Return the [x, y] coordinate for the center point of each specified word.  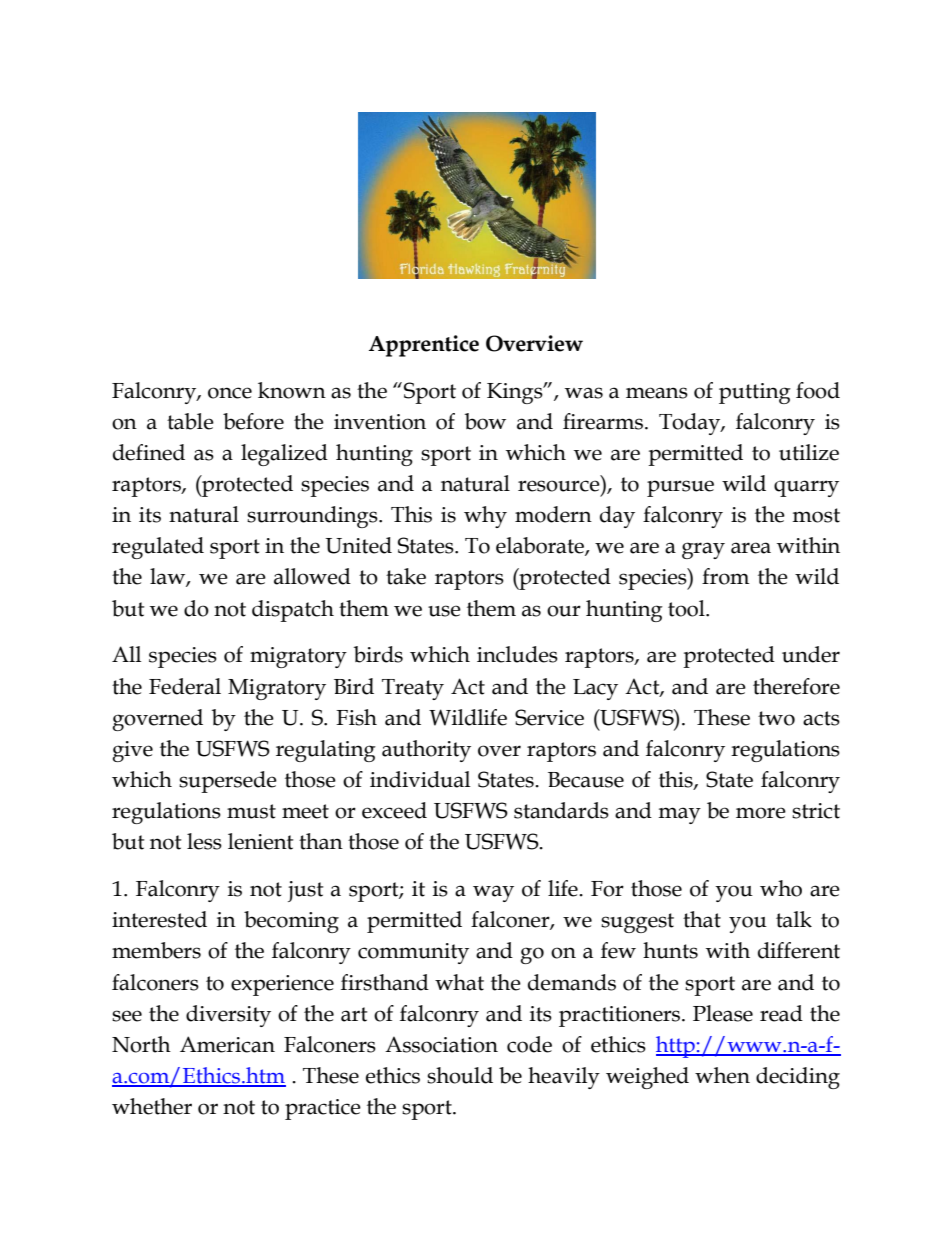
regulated [158, 548]
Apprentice [424, 346]
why [485, 517]
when [722, 1075]
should [460, 1075]
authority [426, 751]
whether [152, 1106]
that [702, 919]
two [776, 718]
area [751, 548]
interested [159, 919]
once [230, 393]
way [493, 893]
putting [755, 393]
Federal [185, 686]
